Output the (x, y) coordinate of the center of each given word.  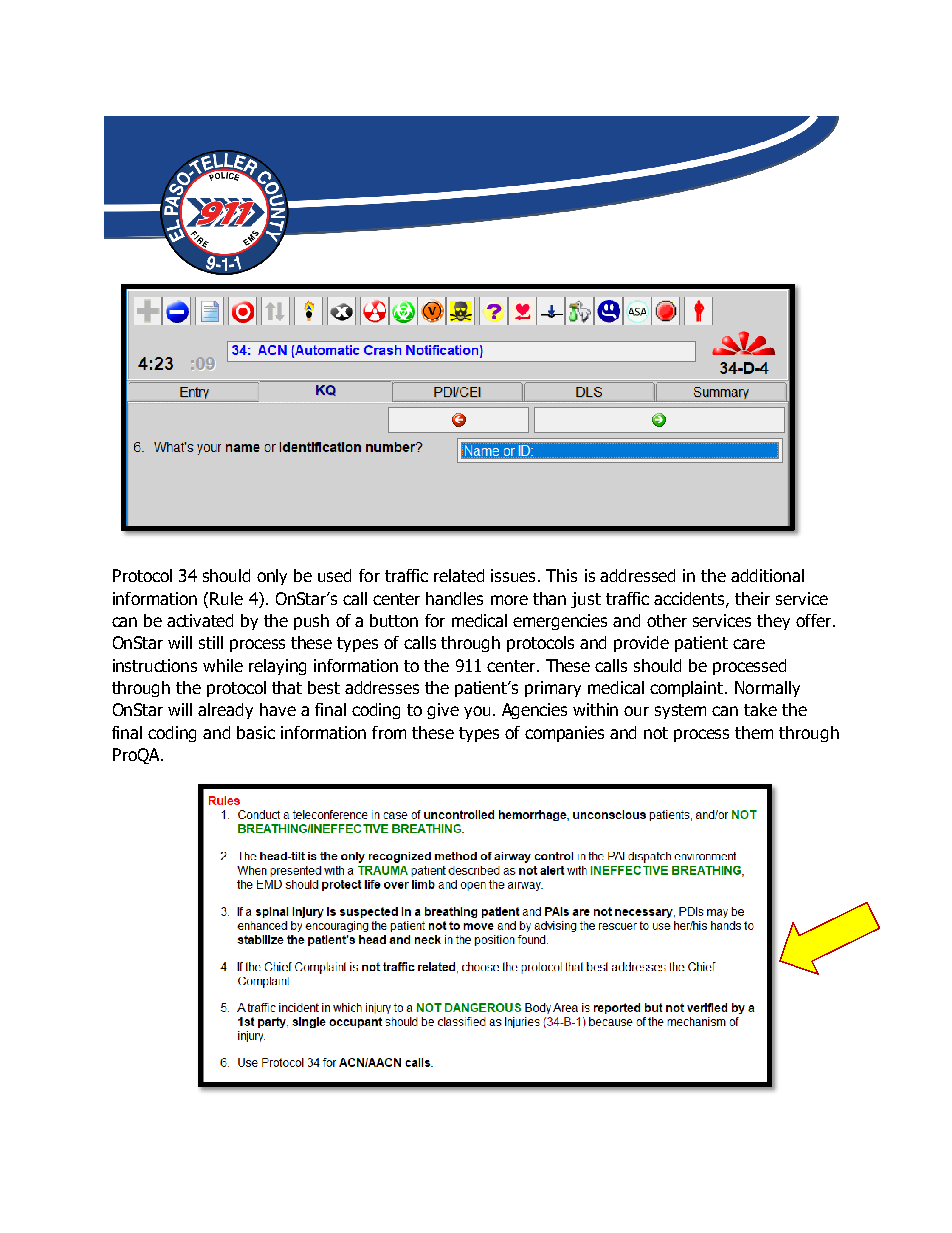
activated (200, 620)
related (459, 575)
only (272, 577)
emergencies (560, 622)
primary (553, 689)
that (287, 687)
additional (767, 575)
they (773, 622)
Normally (767, 689)
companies (564, 734)
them (754, 732)
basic (256, 732)
